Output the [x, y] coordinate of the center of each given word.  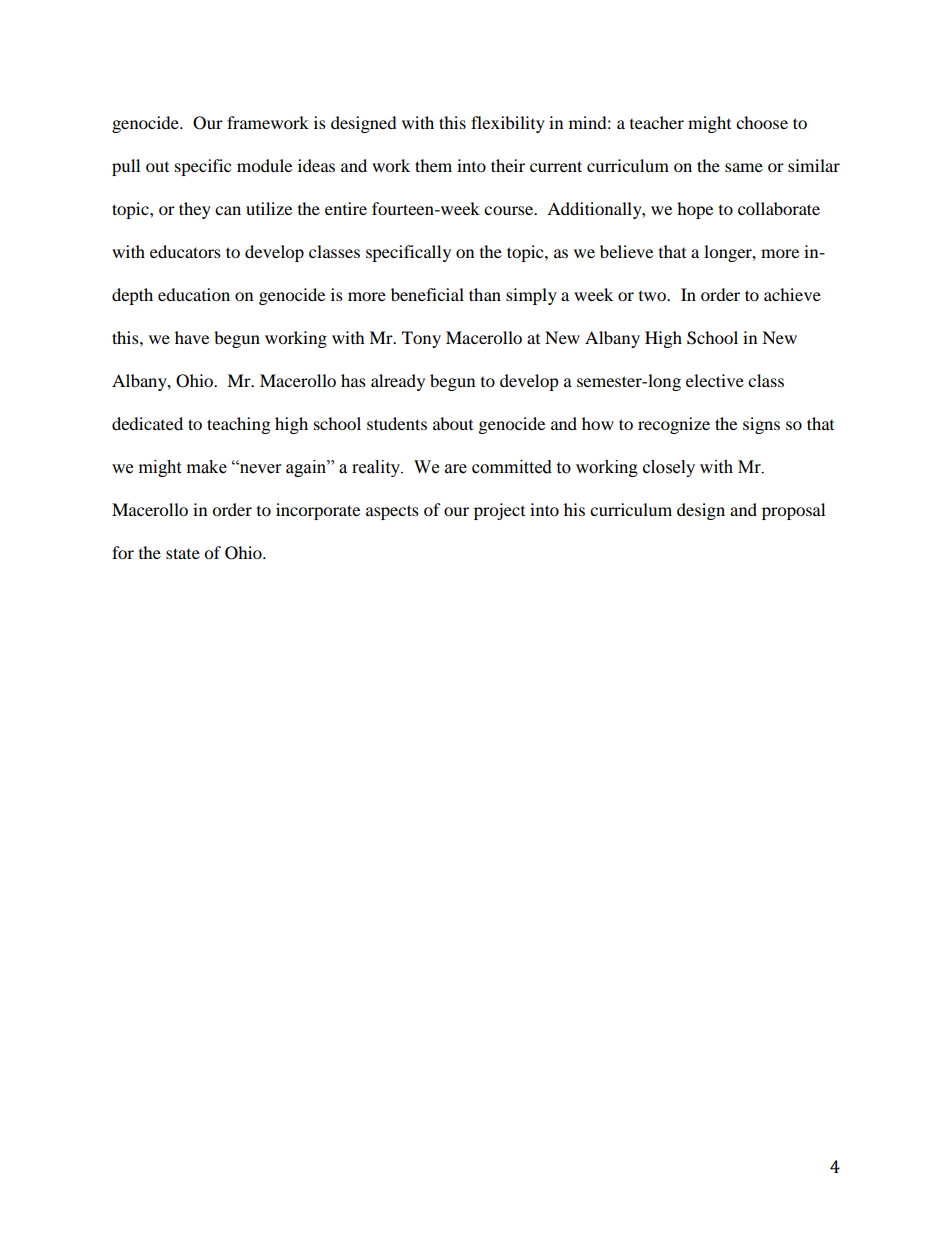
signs [761, 425]
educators [185, 251]
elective [715, 380]
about [453, 423]
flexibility [508, 124]
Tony [421, 339]
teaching [238, 425]
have [192, 337]
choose [762, 122]
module [264, 165]
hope [695, 210]
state [183, 553]
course [510, 210]
